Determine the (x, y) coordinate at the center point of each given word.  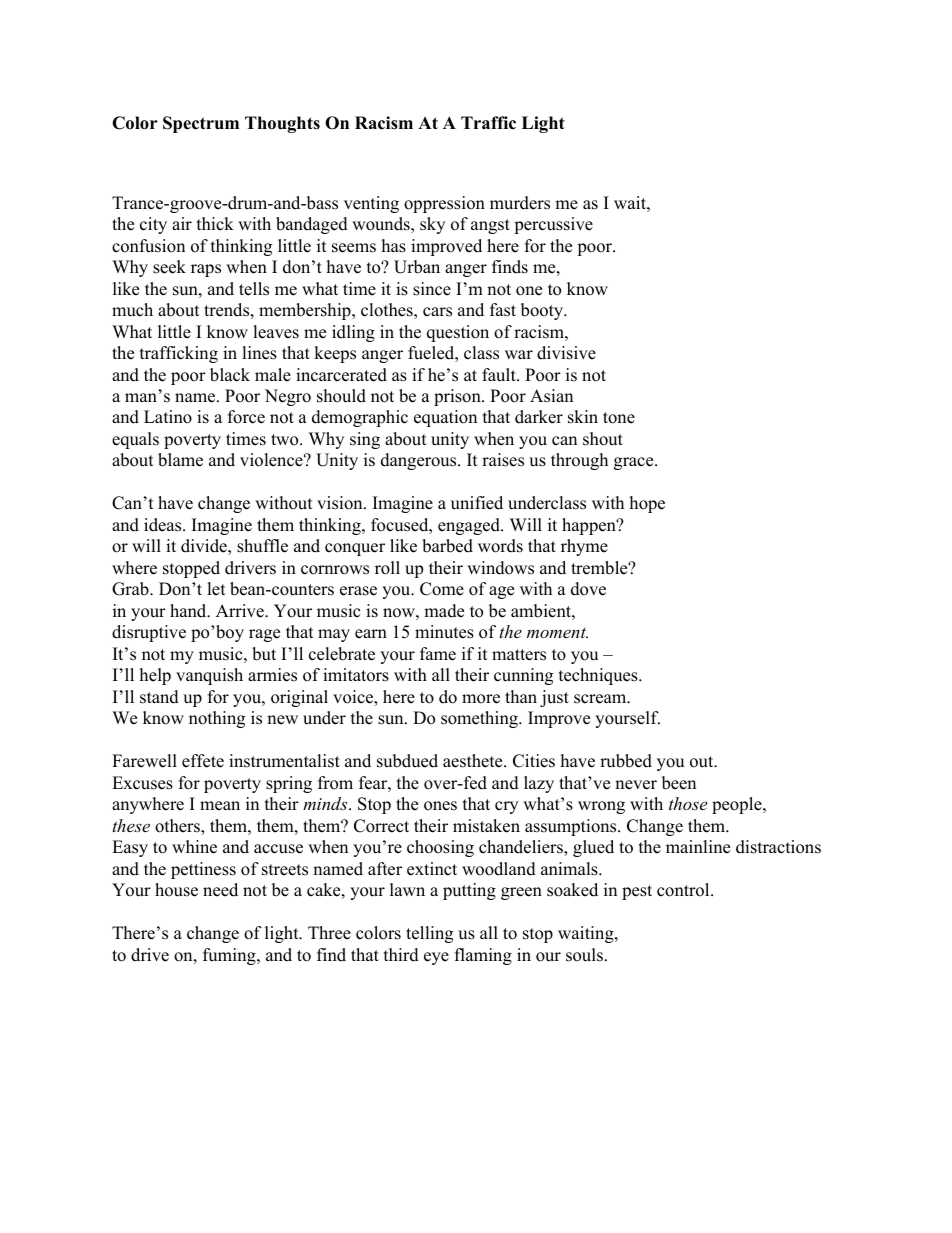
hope (647, 504)
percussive (553, 225)
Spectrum (201, 124)
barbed (447, 546)
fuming (230, 956)
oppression (444, 204)
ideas (164, 525)
